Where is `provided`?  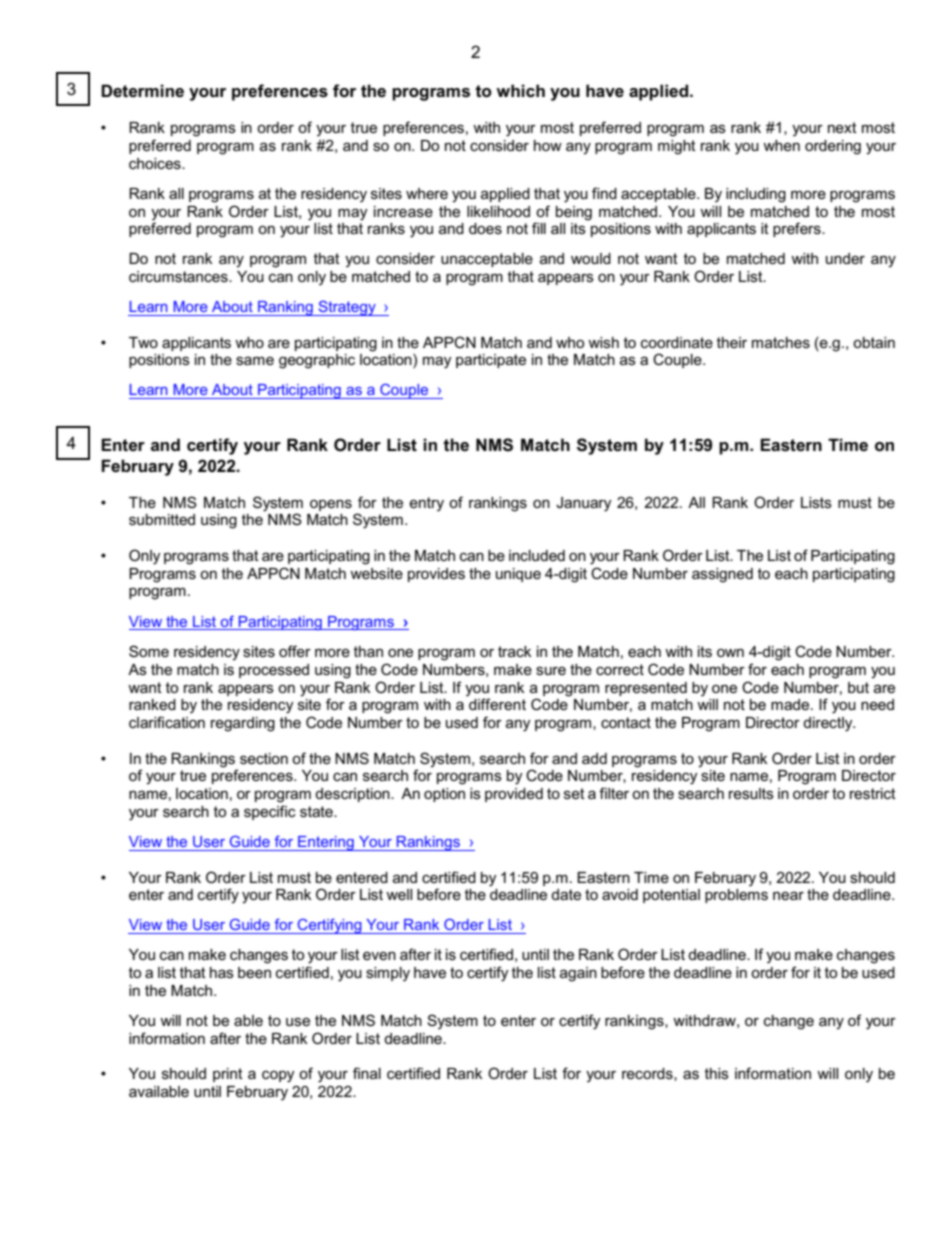 provided is located at coordinates (514, 795).
